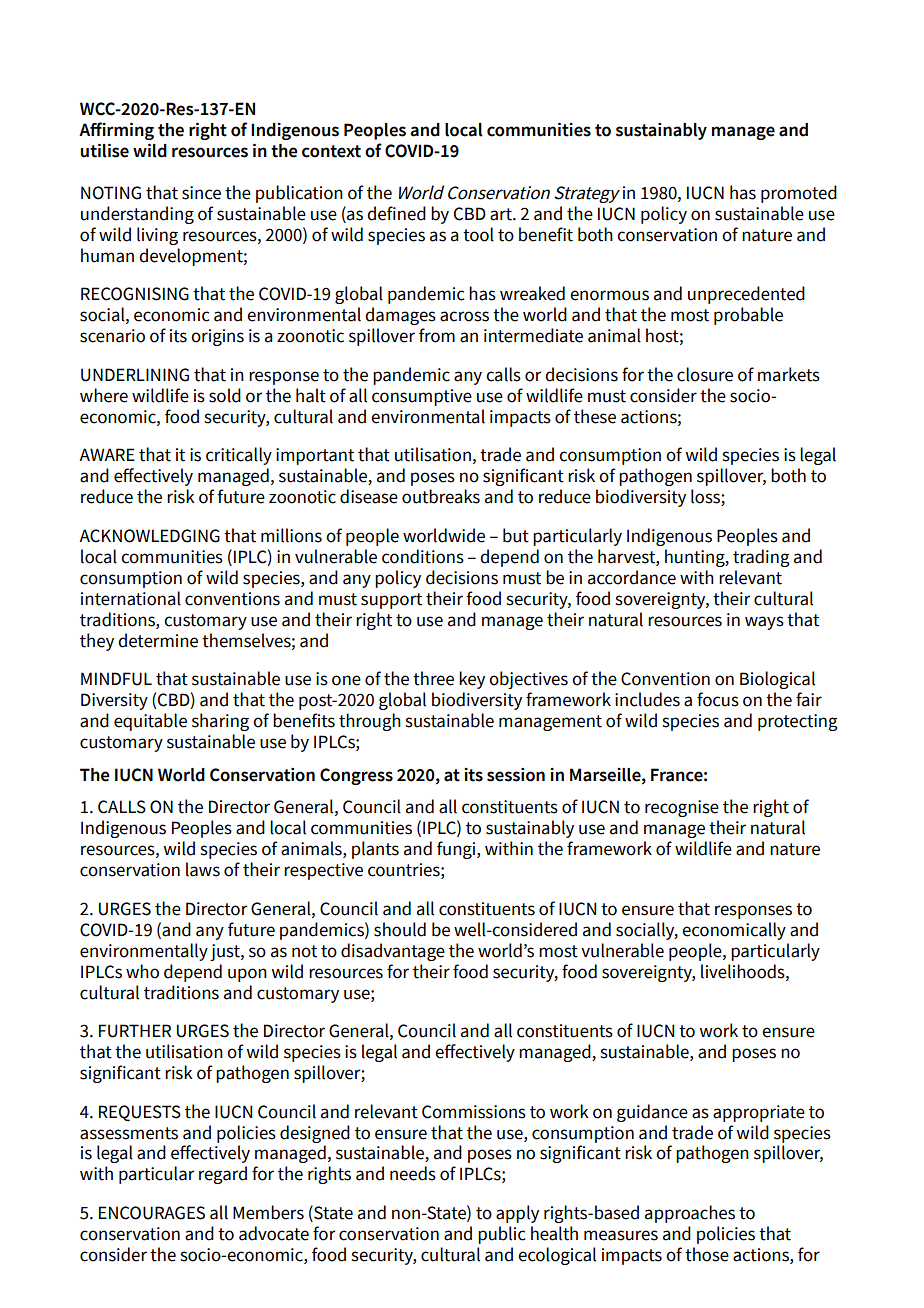  I want to click on apply, so click(517, 1214).
